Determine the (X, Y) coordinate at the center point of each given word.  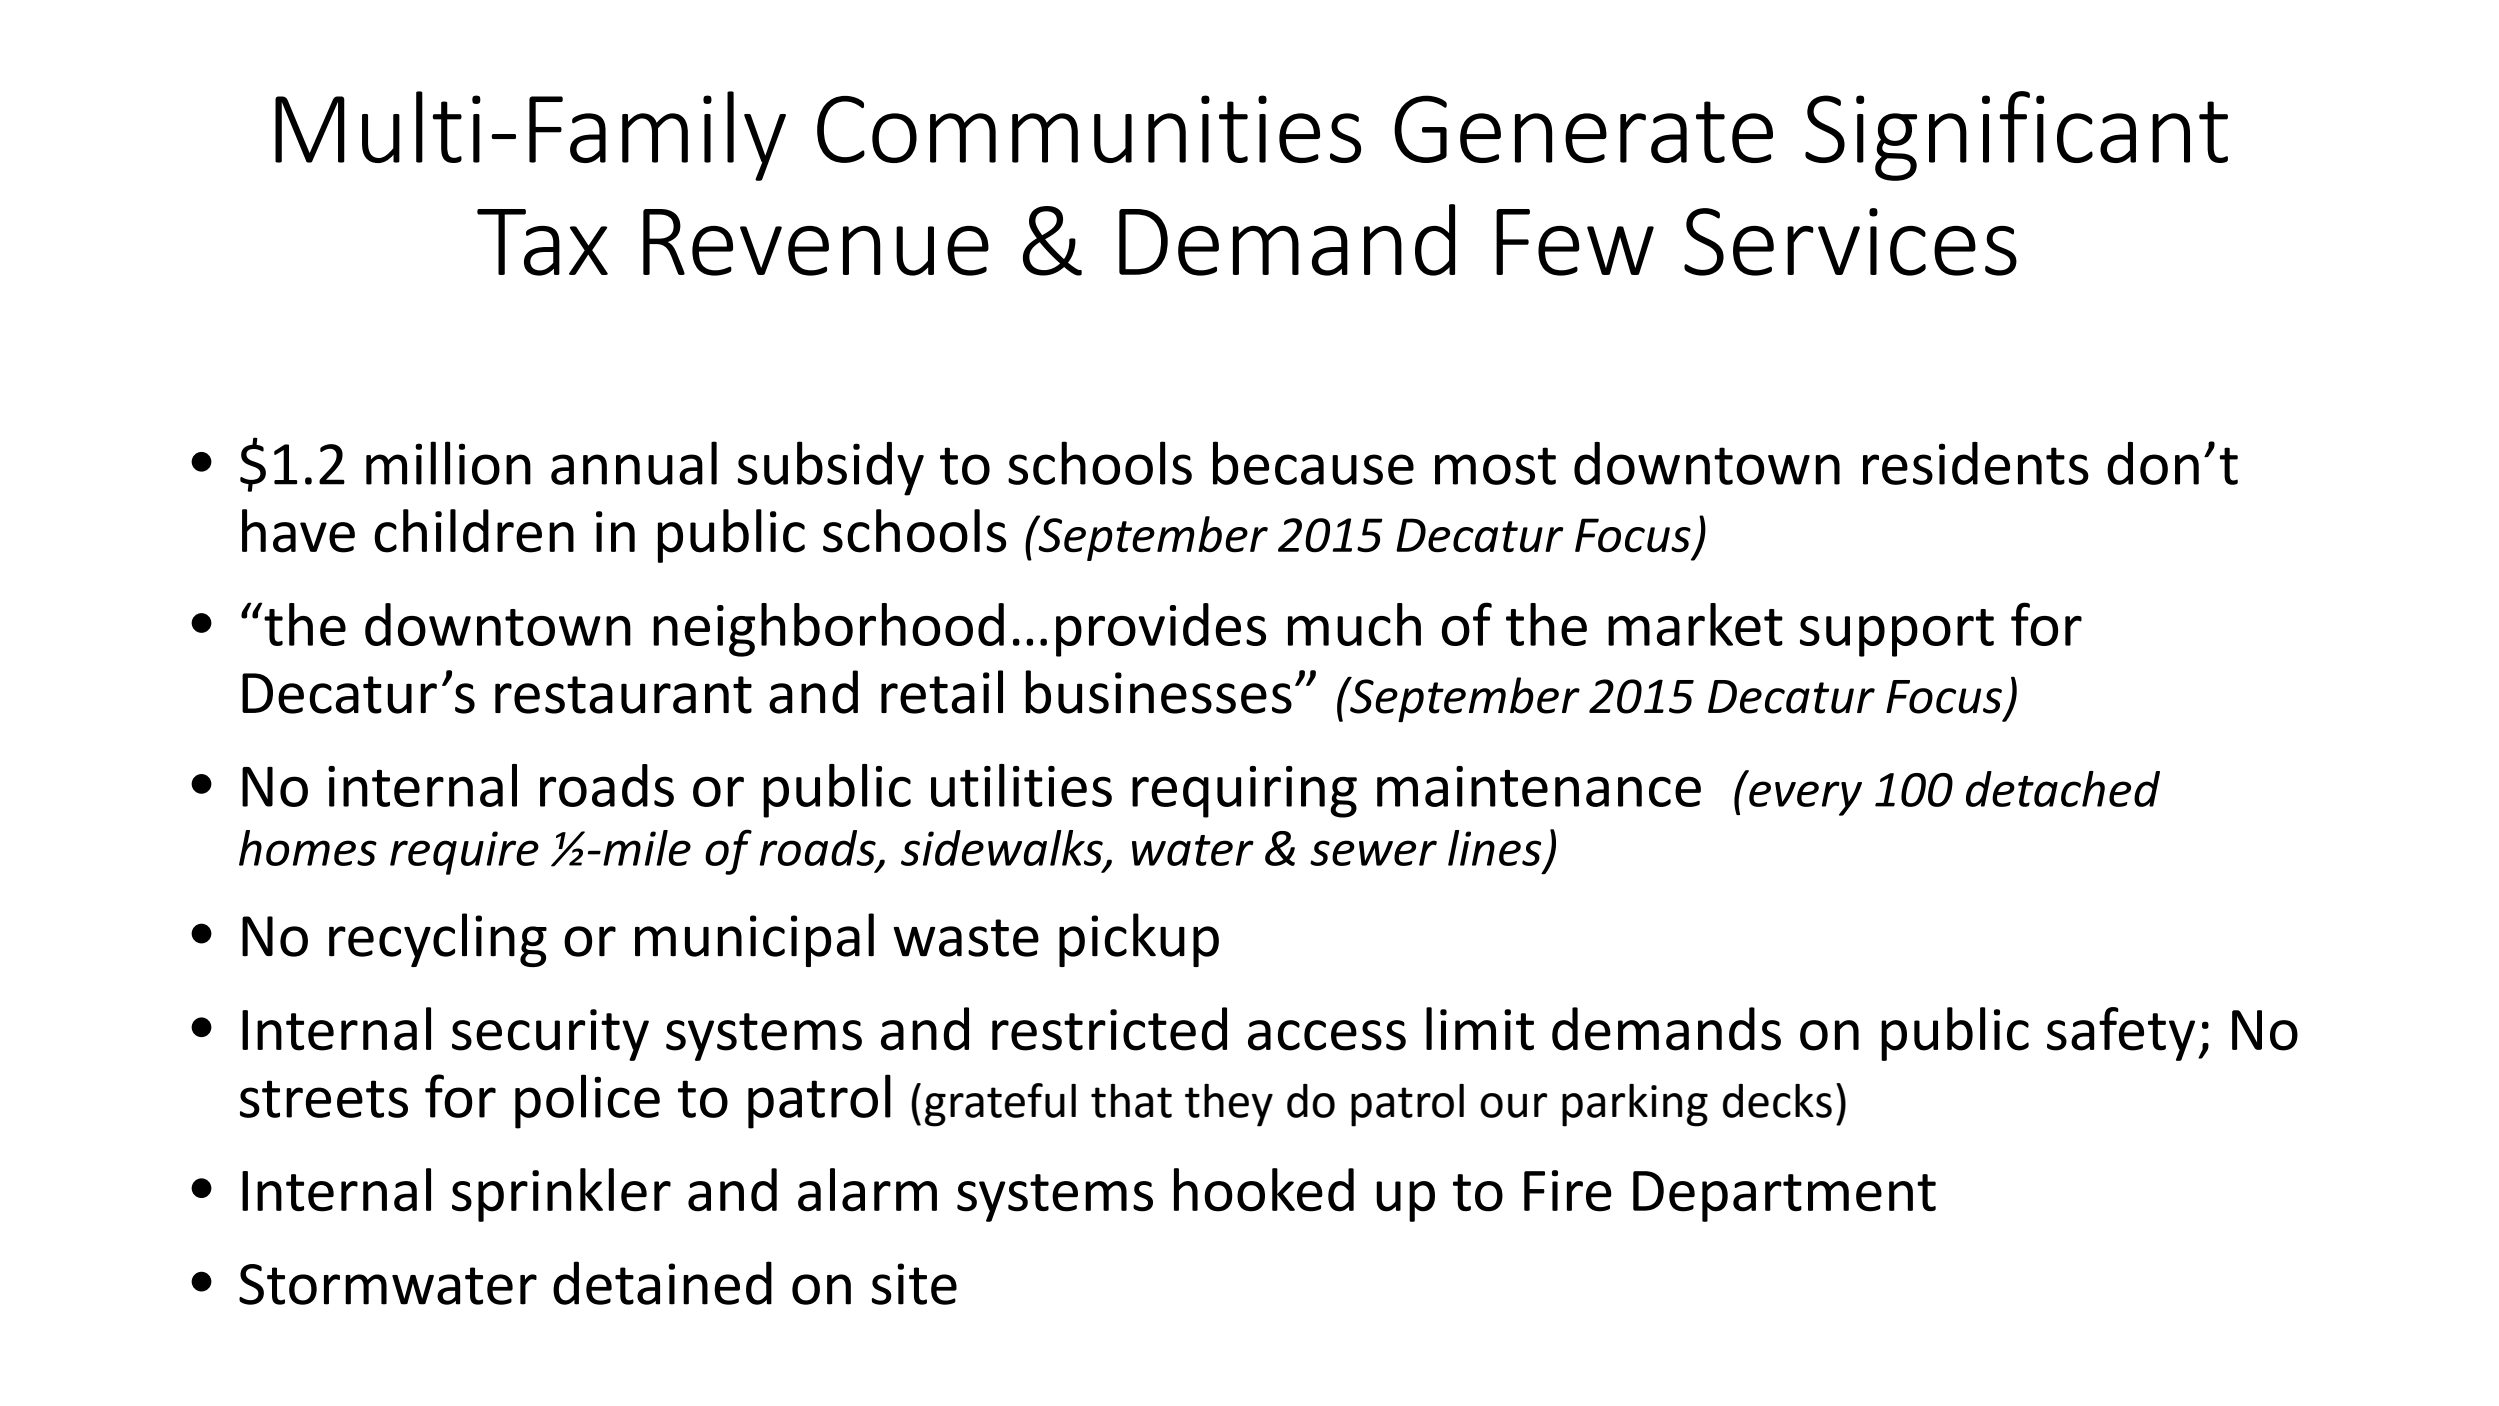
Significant (2016, 136)
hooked (1264, 1190)
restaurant (623, 695)
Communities (1089, 129)
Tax (542, 242)
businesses (1159, 692)
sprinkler (561, 1195)
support (1897, 633)
